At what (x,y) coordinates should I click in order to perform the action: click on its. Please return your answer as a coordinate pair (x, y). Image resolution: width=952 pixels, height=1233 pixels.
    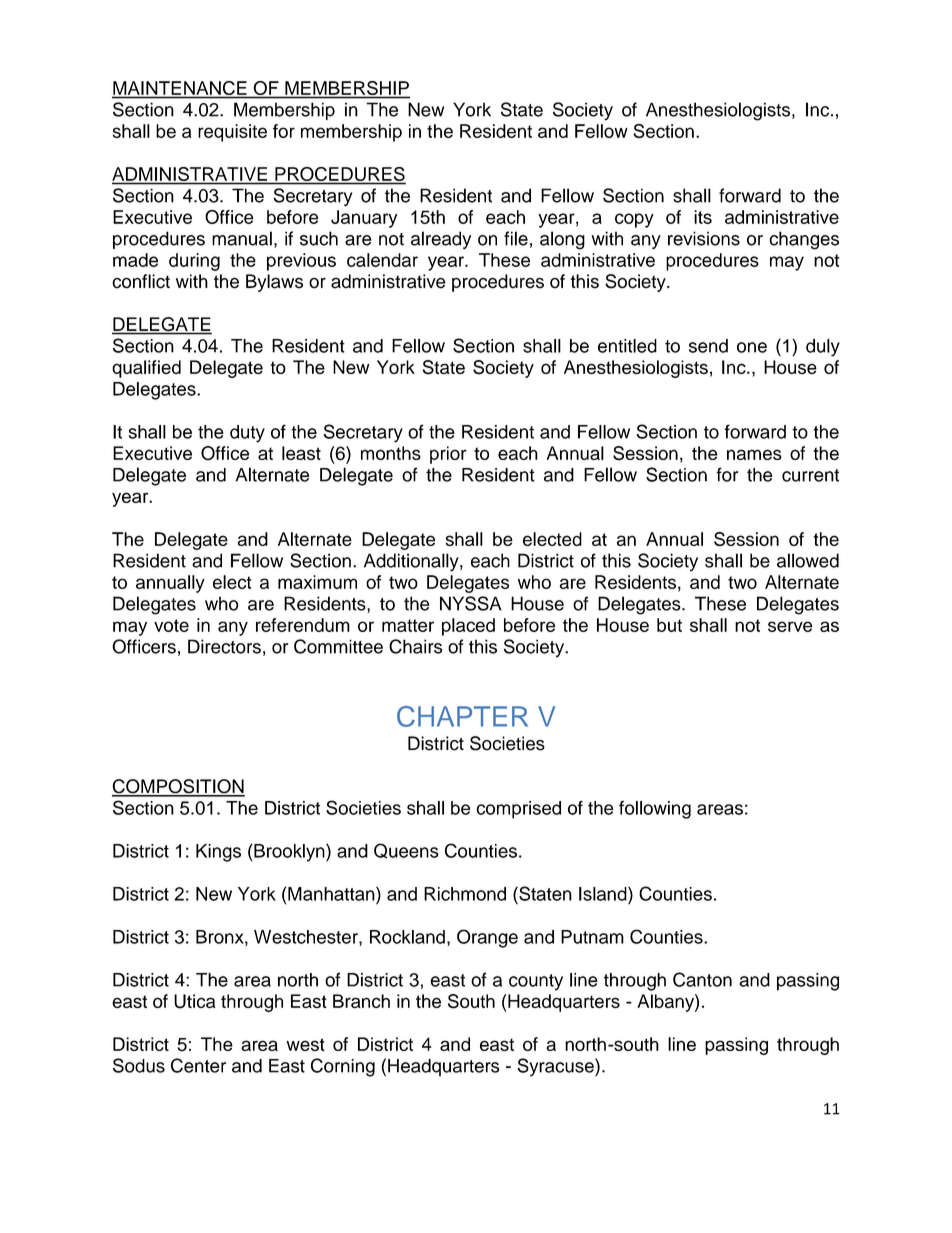
    Looking at the image, I should click on (703, 217).
